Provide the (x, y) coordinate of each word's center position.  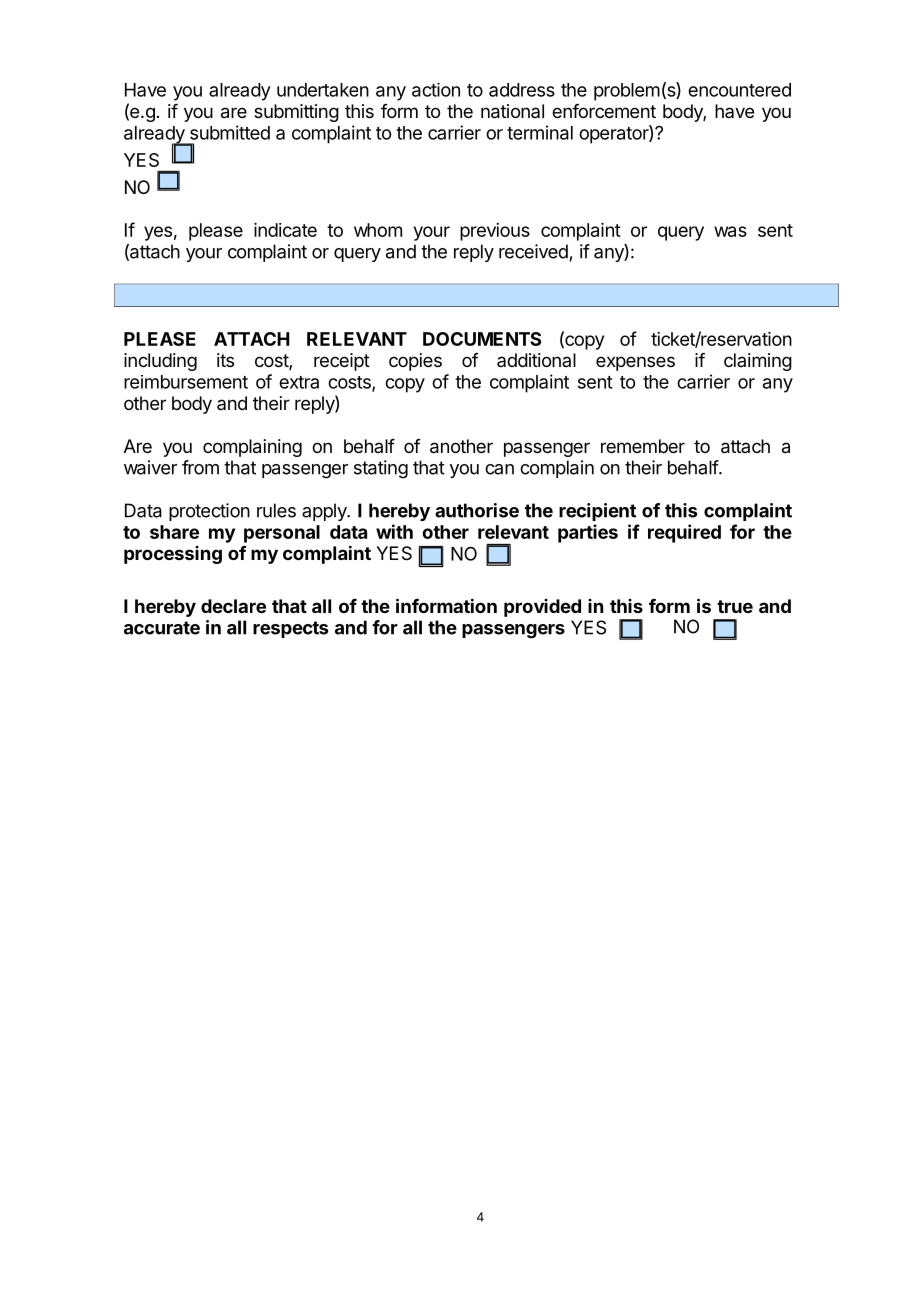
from (200, 467)
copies (415, 362)
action (436, 90)
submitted (230, 132)
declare (233, 606)
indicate (285, 230)
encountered (739, 90)
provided (542, 608)
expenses (635, 363)
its (225, 360)
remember (643, 446)
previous (495, 232)
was (730, 231)
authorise (477, 510)
